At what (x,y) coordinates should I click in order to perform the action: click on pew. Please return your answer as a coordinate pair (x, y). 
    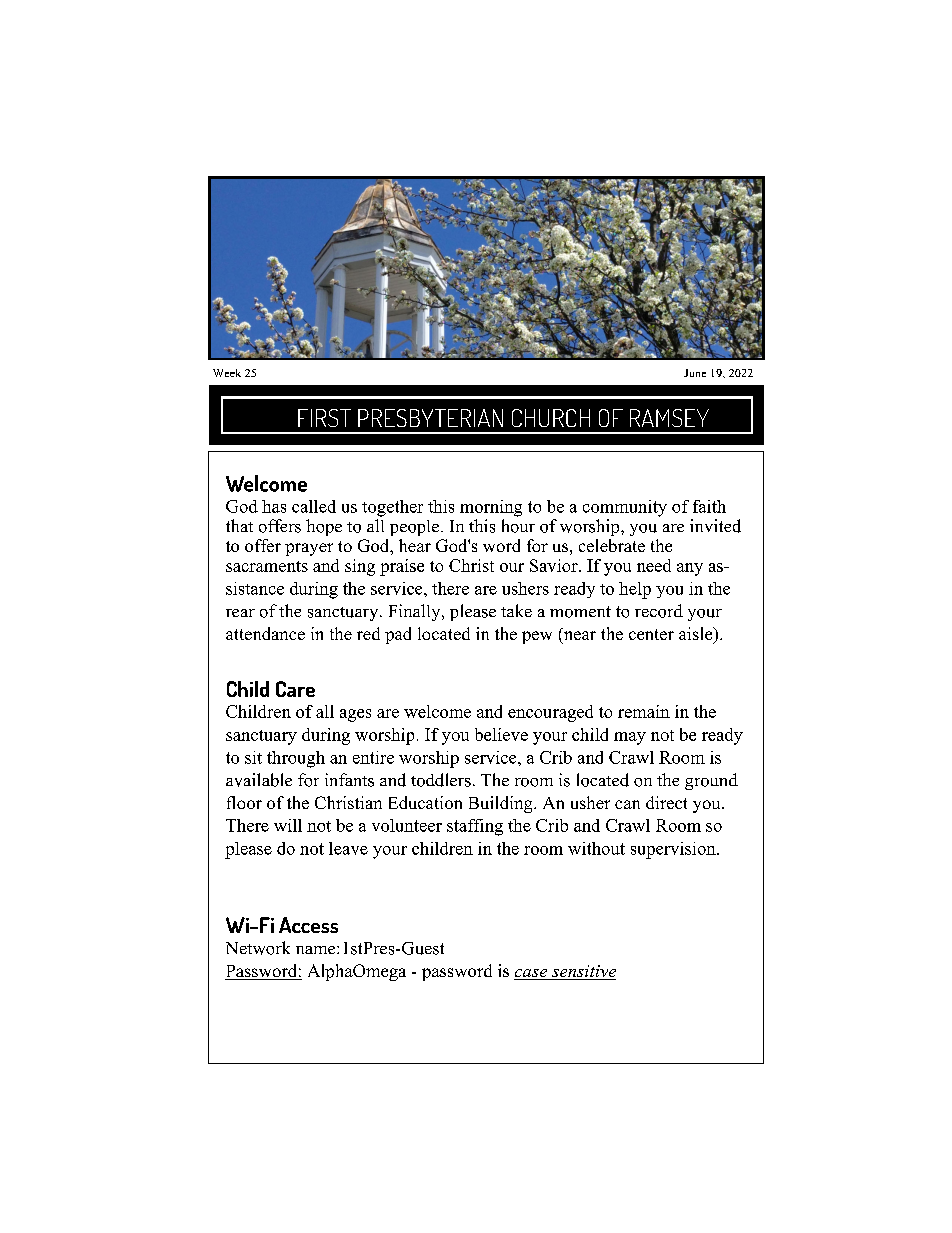
    Looking at the image, I should click on (537, 637).
